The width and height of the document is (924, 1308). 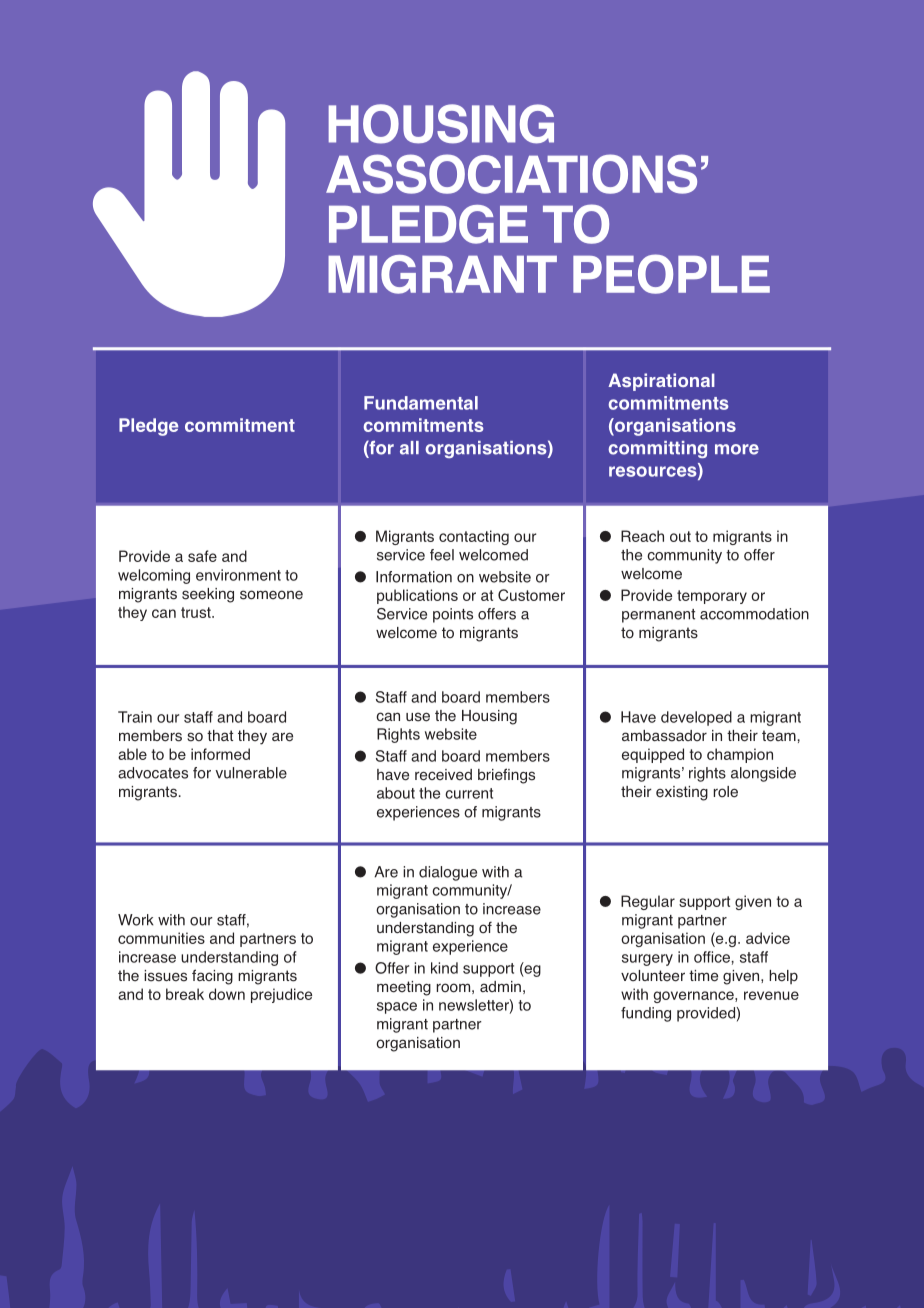 What do you see at coordinates (671, 274) in the document?
I see `PEOPLE` at bounding box center [671, 274].
